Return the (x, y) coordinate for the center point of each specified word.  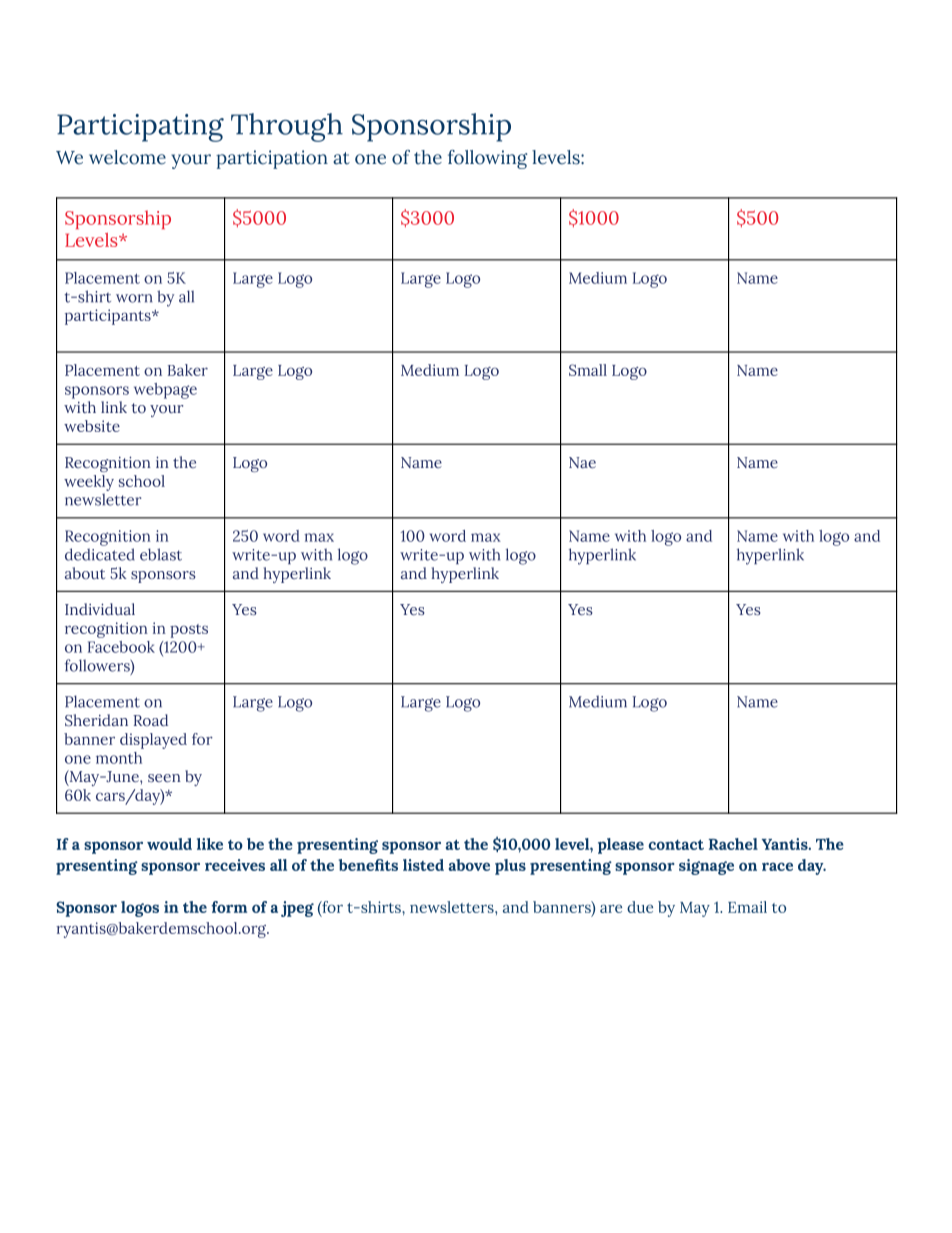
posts (189, 631)
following (487, 159)
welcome (127, 157)
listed (423, 865)
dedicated (100, 554)
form (229, 907)
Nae (582, 462)
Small (588, 370)
